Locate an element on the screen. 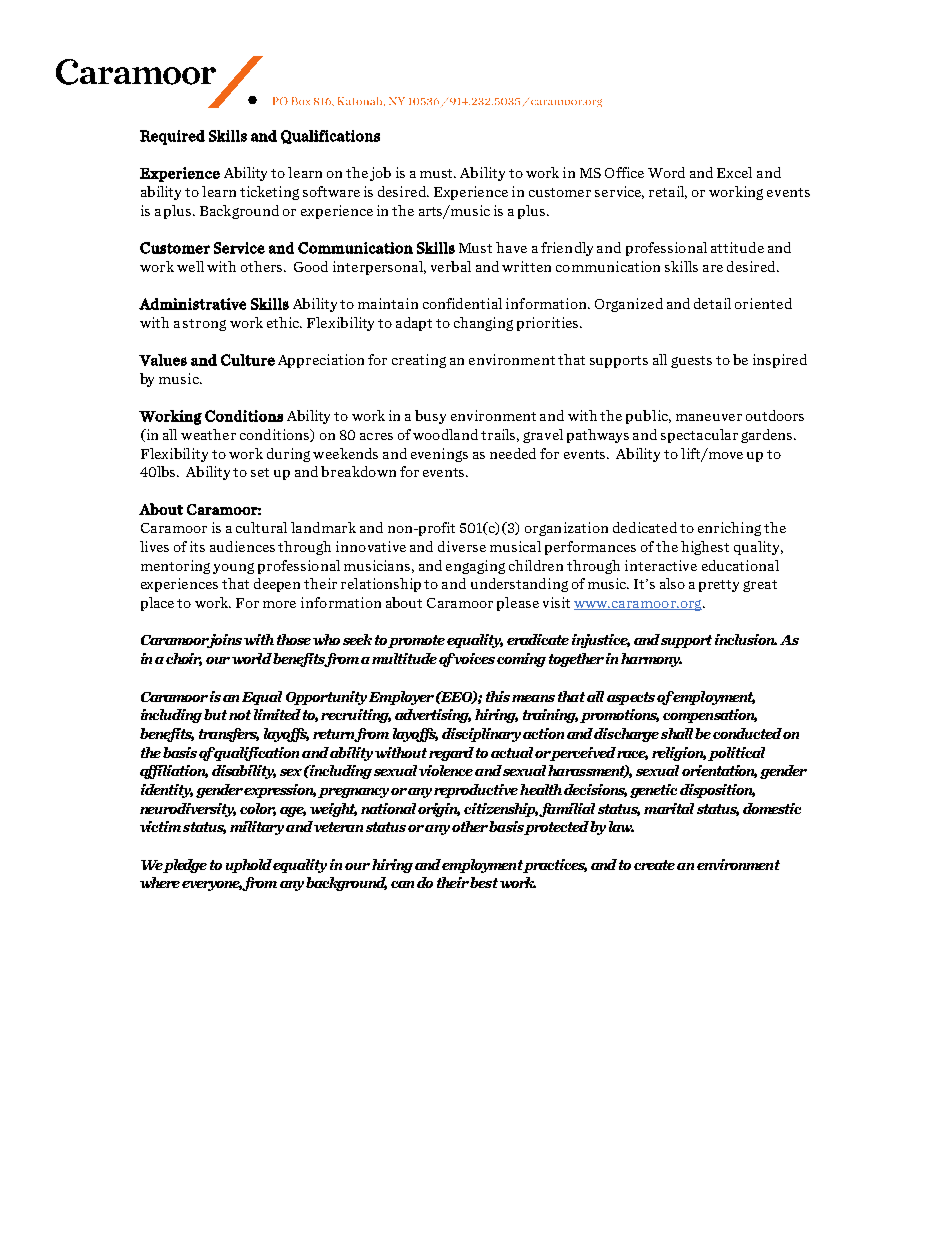 This screenshot has height=1233, width=952. Required is located at coordinates (172, 137).
